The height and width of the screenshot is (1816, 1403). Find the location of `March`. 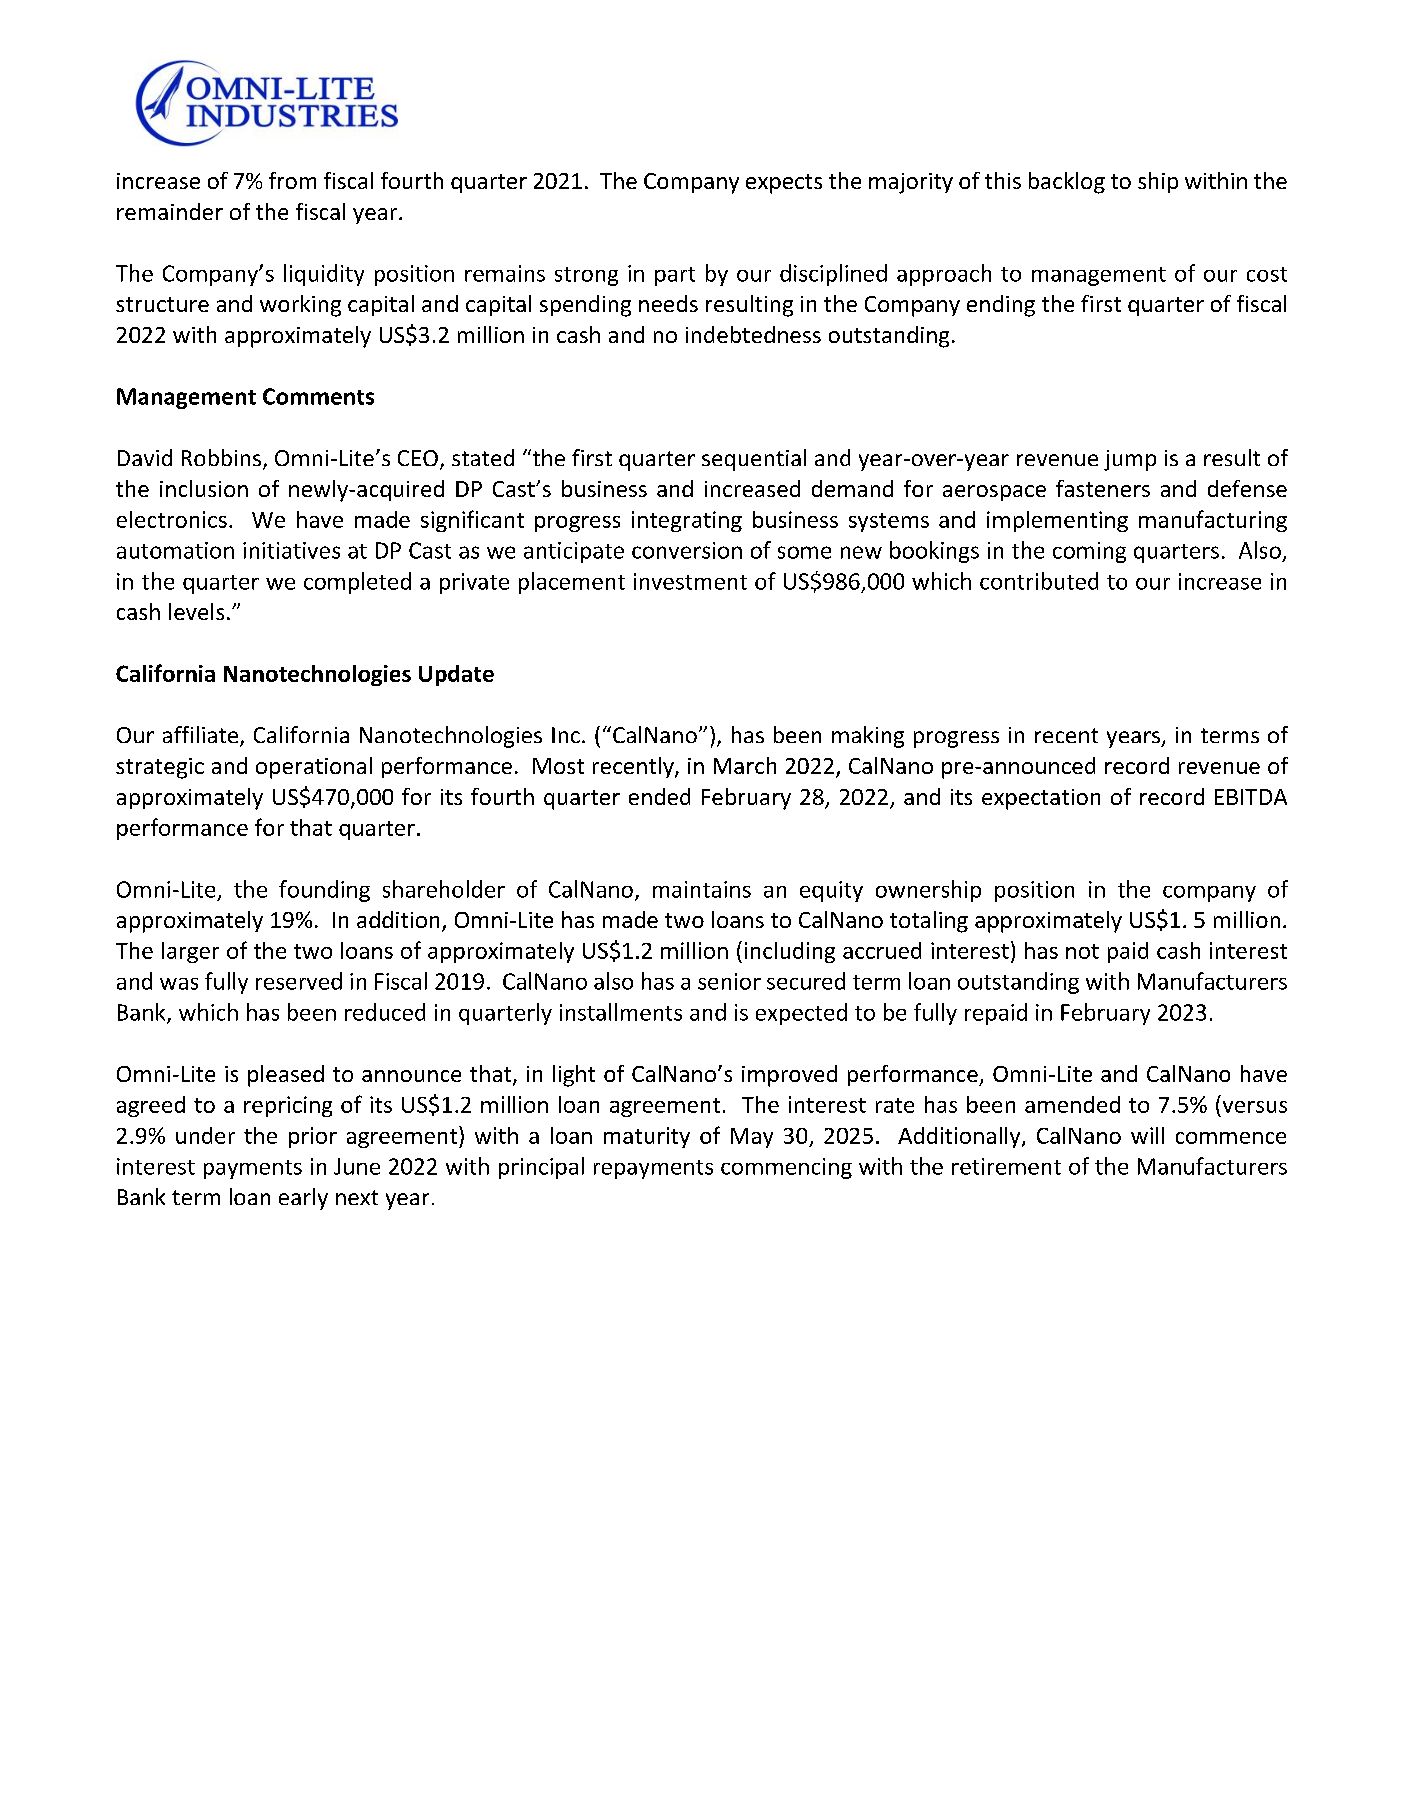

March is located at coordinates (745, 765).
